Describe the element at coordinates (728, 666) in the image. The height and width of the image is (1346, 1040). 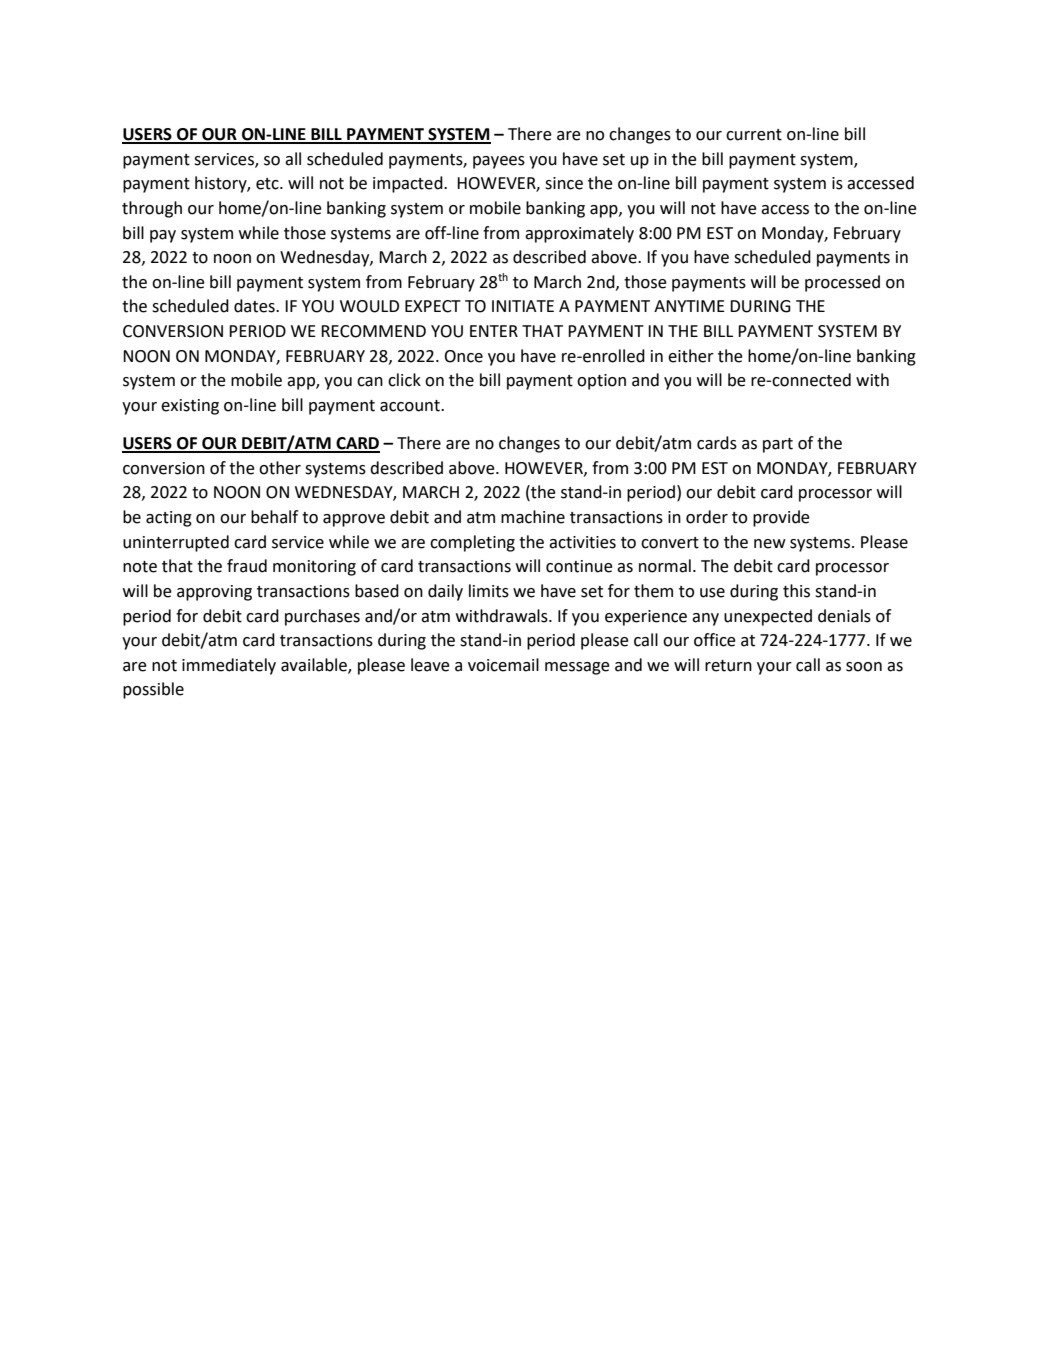
I see `return` at that location.
